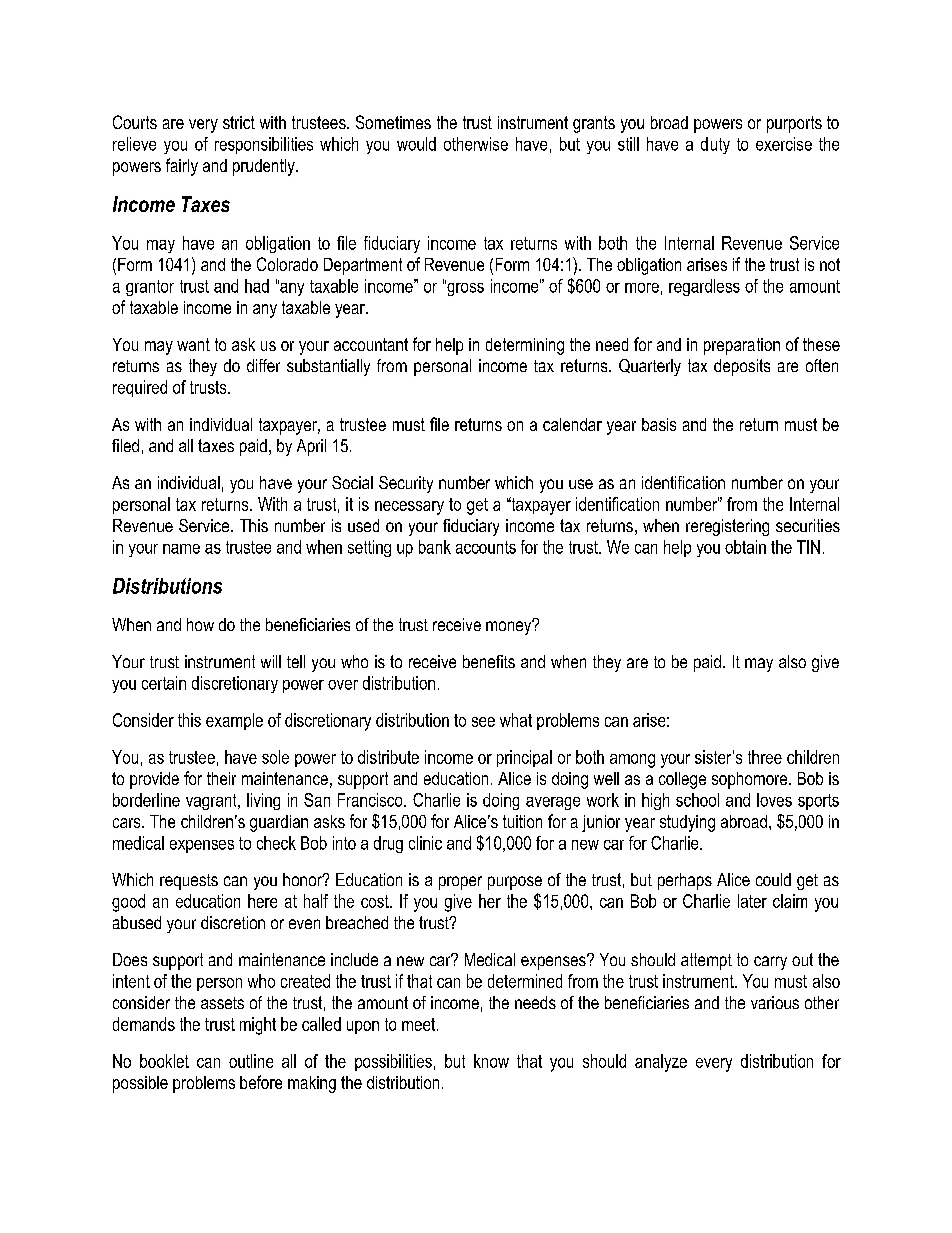 This document has height=1233, width=952. Describe the element at coordinates (775, 1002) in the document. I see `various` at that location.
